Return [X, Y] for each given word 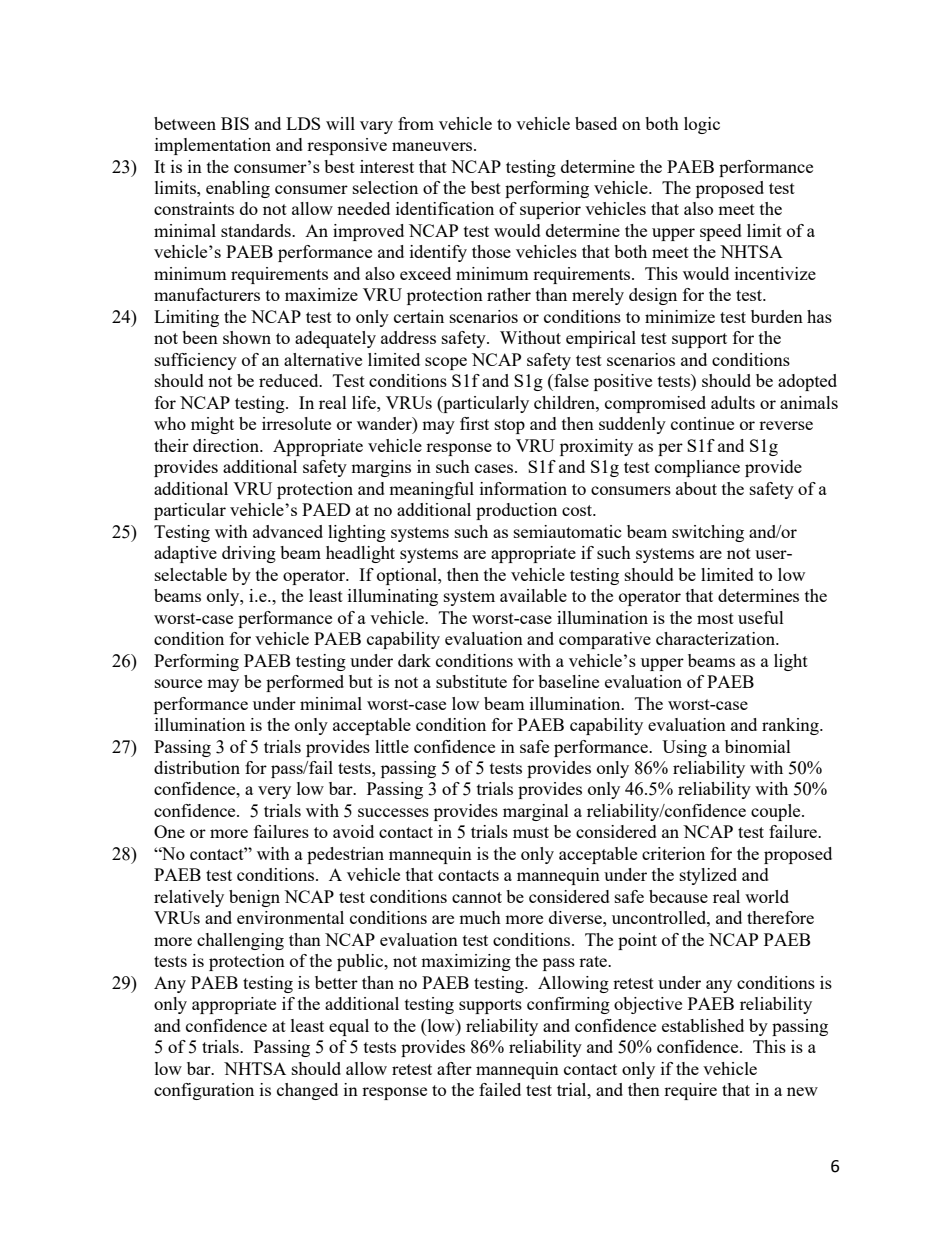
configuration [204, 1091]
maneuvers [433, 146]
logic [702, 125]
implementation [213, 146]
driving [249, 554]
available [533, 595]
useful [761, 617]
